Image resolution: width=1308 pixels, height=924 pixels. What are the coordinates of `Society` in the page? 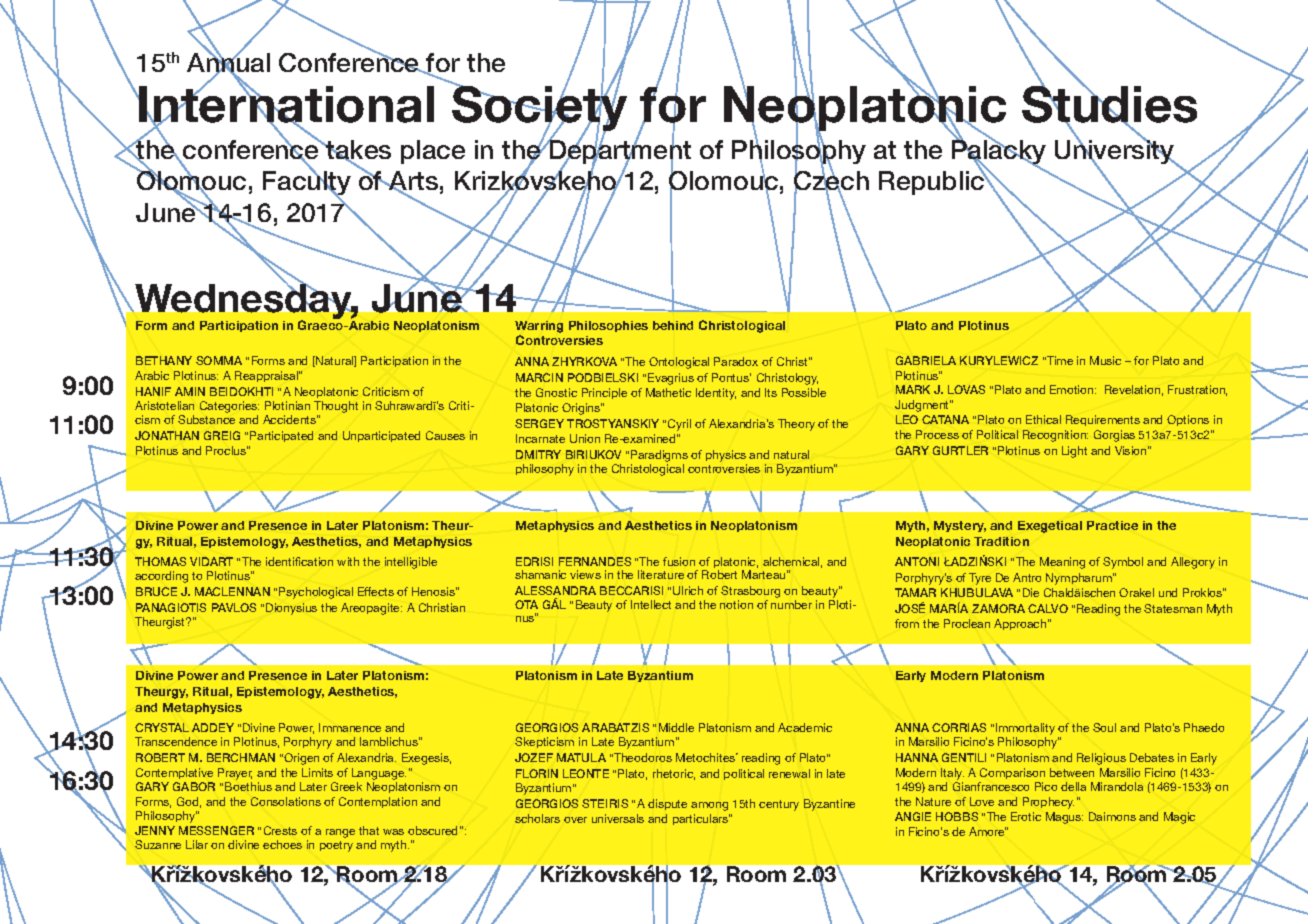 It's located at (539, 108).
